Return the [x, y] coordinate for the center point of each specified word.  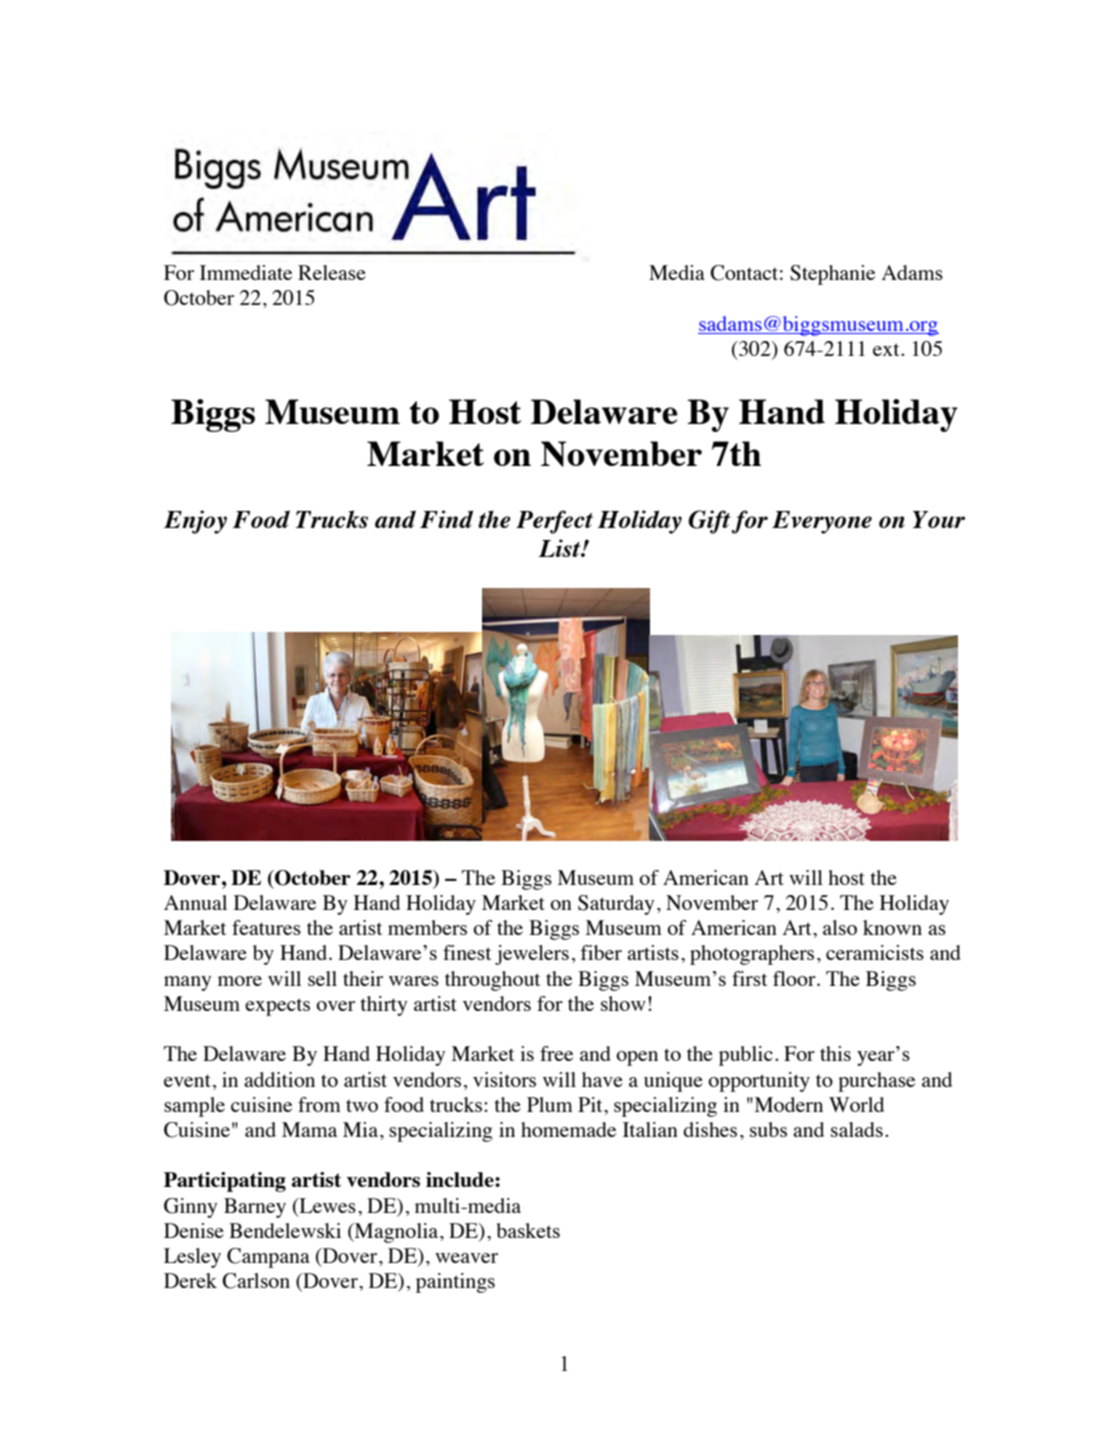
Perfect [554, 522]
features [266, 927]
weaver [466, 1258]
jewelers [532, 955]
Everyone [822, 522]
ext [887, 349]
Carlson [256, 1281]
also [840, 927]
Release [332, 272]
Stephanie [832, 275]
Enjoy [195, 522]
